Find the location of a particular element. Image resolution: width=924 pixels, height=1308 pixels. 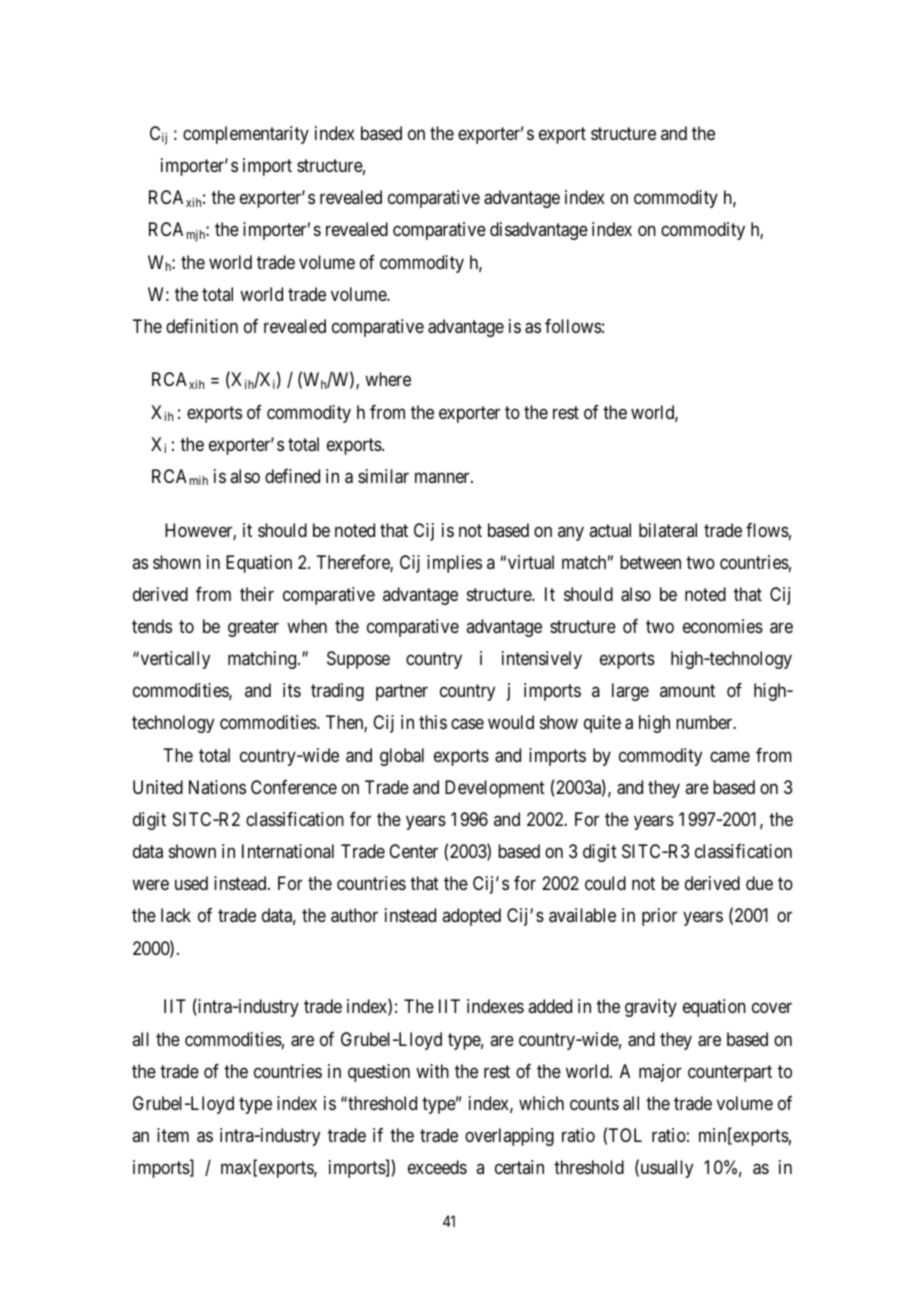

greater is located at coordinates (253, 628).
